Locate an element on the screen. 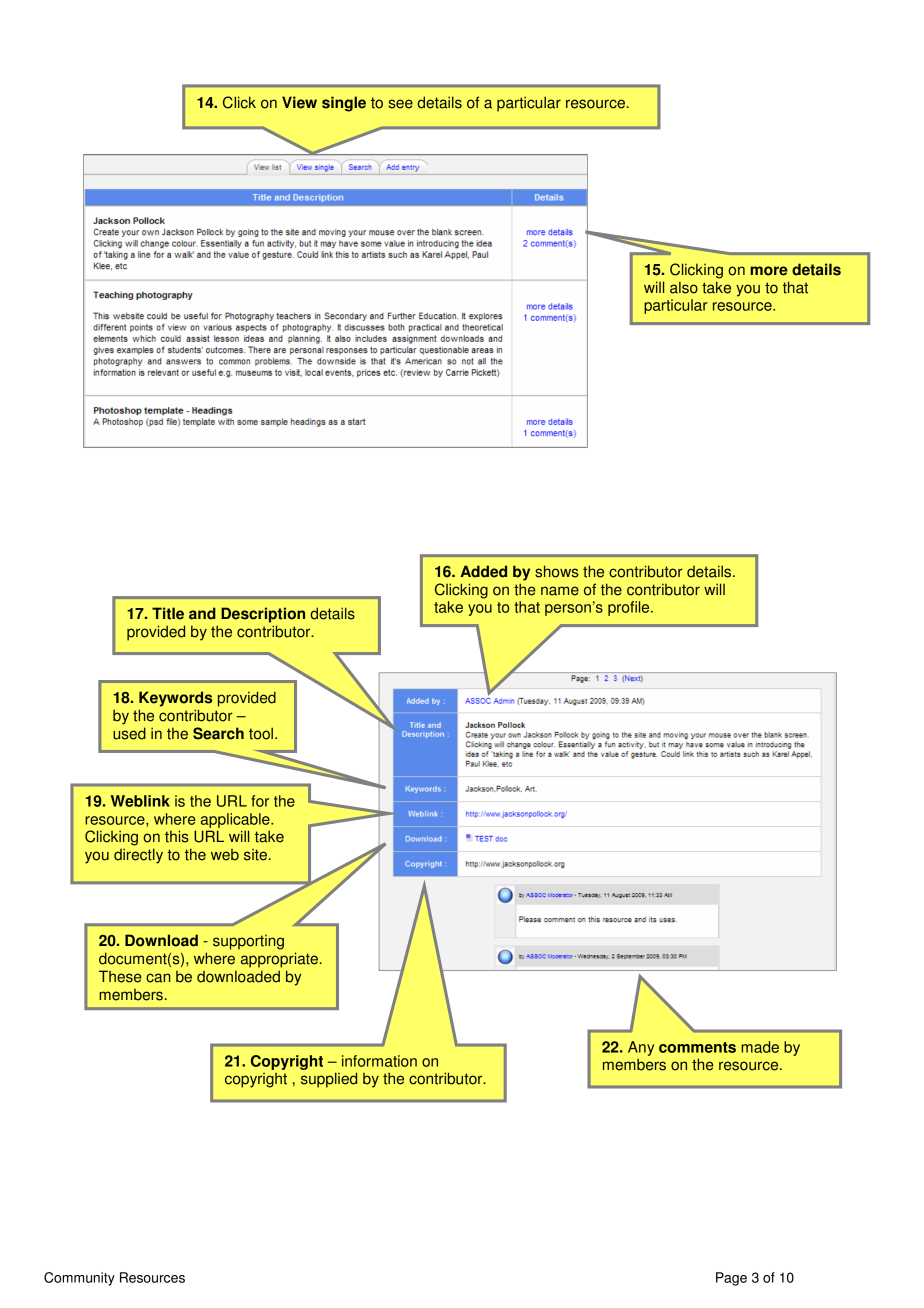 This screenshot has width=924, height=1308. site is located at coordinates (255, 855).
